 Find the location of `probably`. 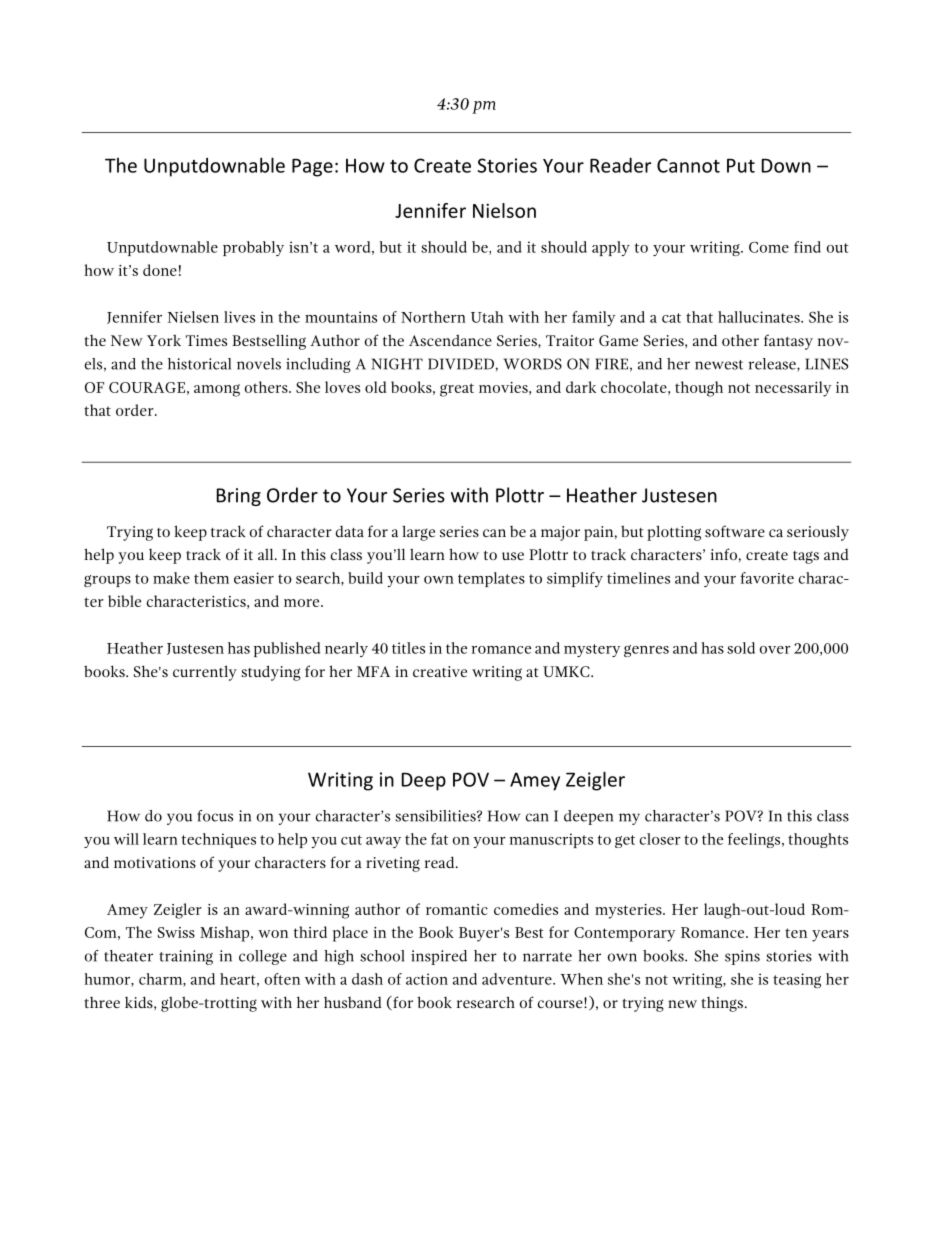

probably is located at coordinates (253, 248).
